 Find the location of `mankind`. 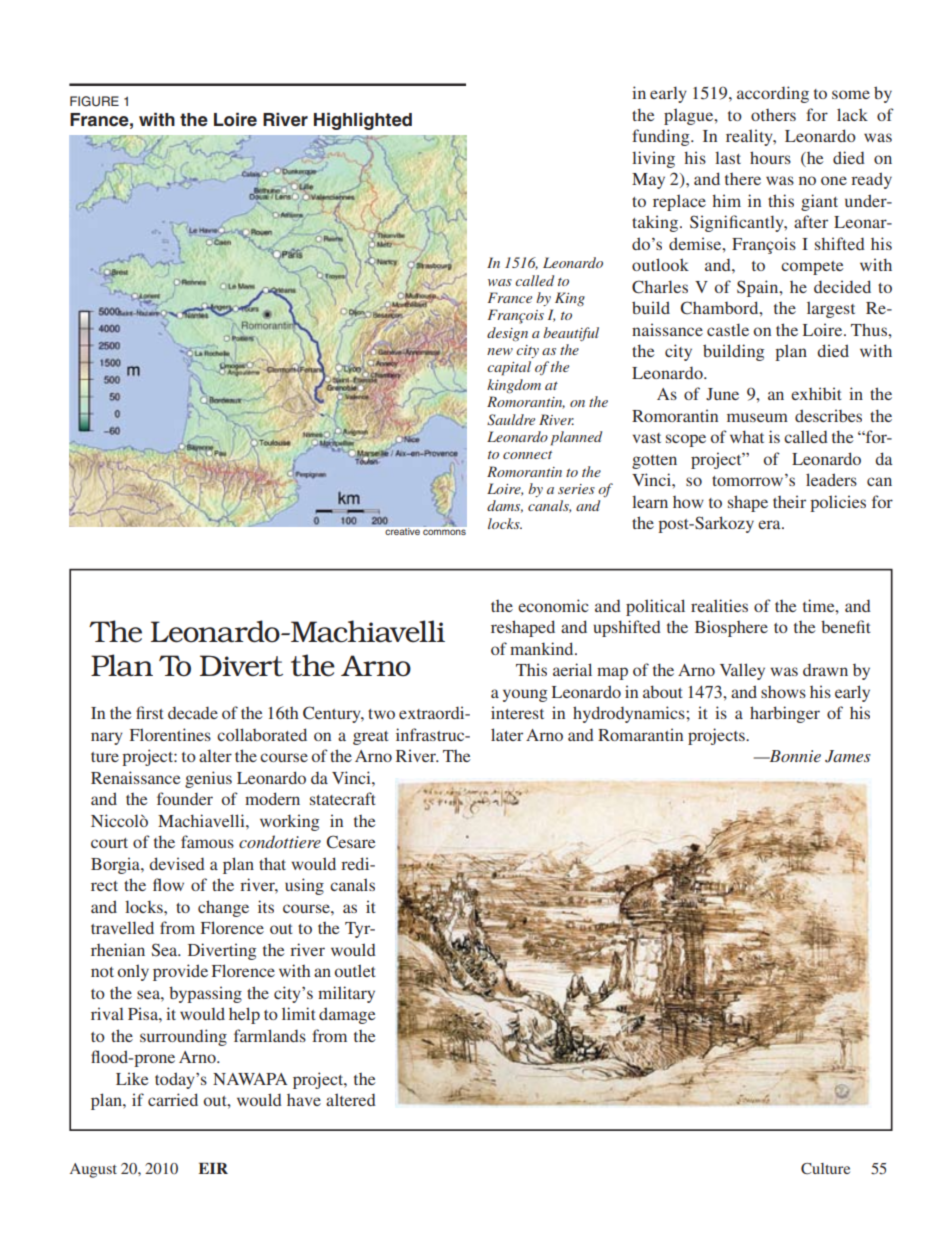

mankind is located at coordinates (543, 648).
